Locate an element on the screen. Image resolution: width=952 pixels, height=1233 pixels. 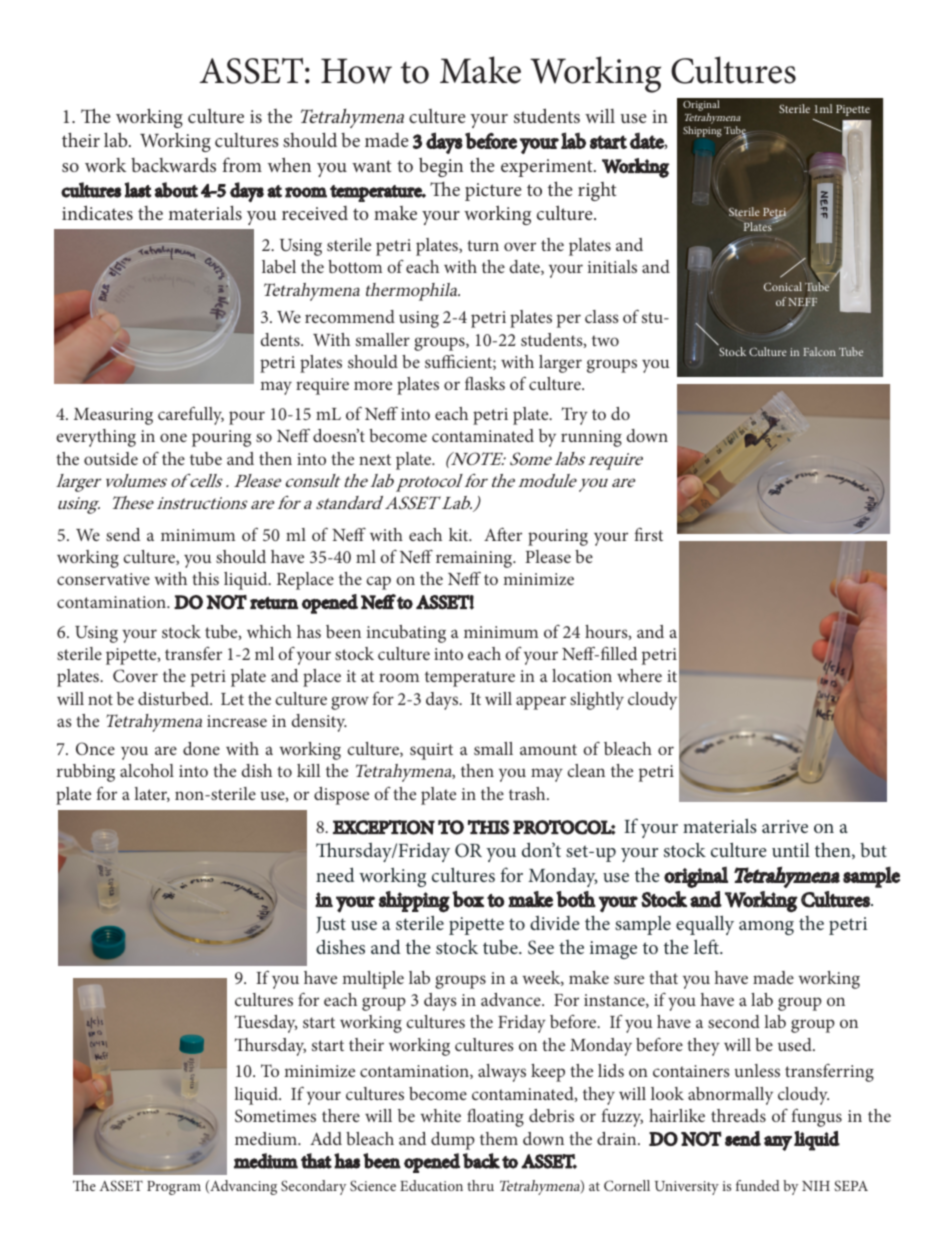
begin is located at coordinates (441, 167).
